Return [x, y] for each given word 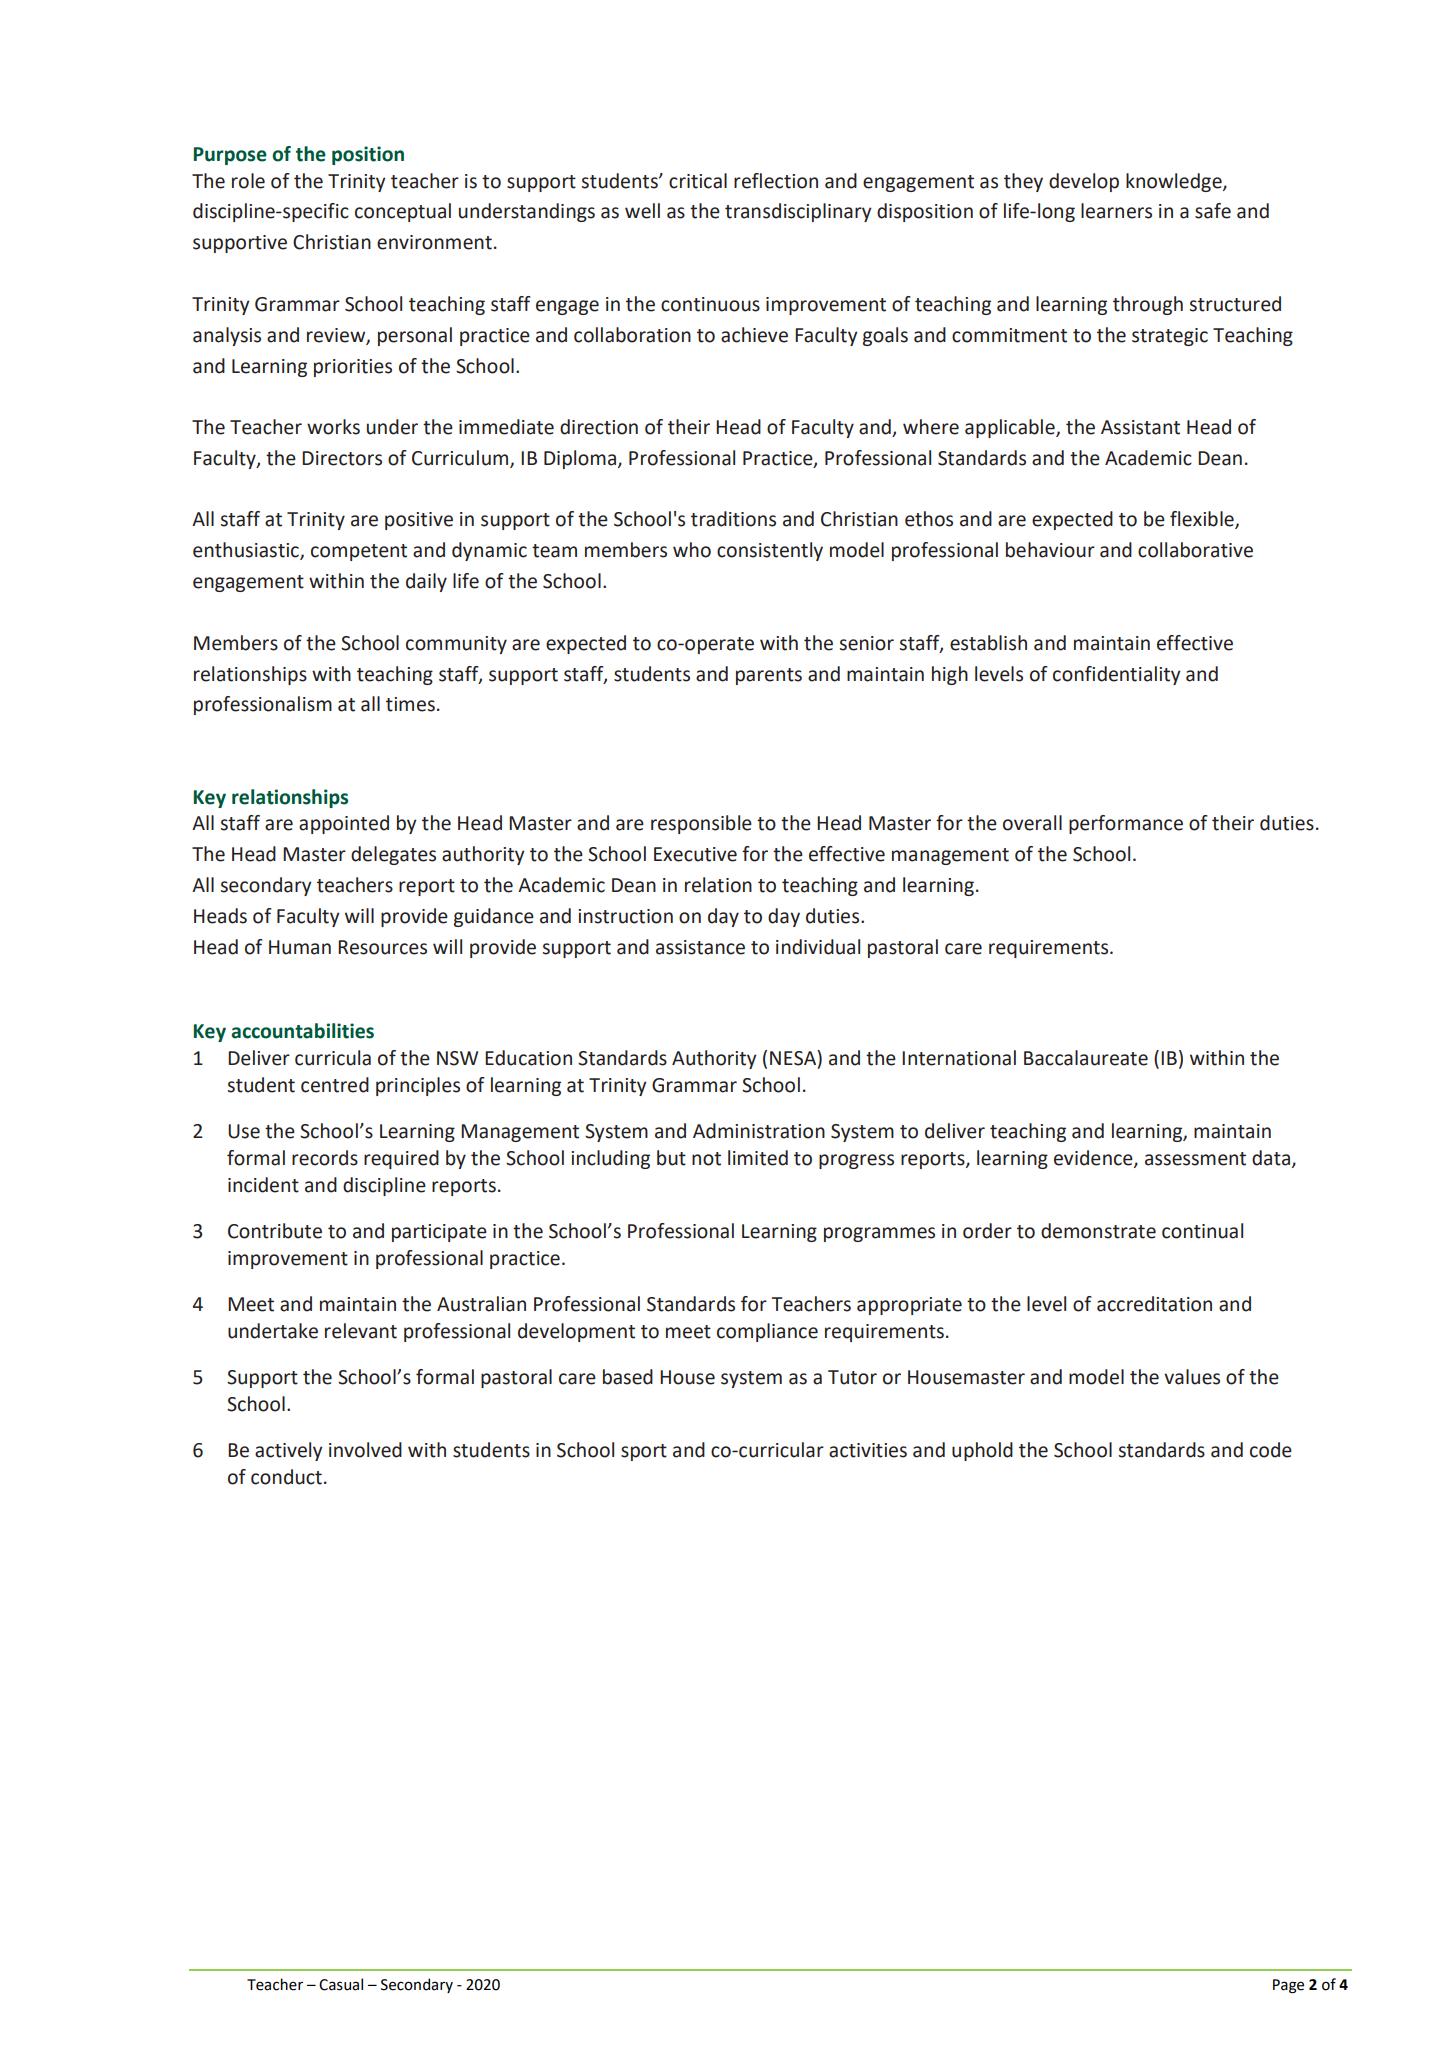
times [410, 704]
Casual [341, 1984]
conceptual [403, 212]
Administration [759, 1131]
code [1271, 1450]
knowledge [1175, 182]
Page [1288, 1986]
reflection [776, 181]
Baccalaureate [1086, 1058]
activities [868, 1450]
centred [335, 1085]
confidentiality [1117, 675]
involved [365, 1450]
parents [769, 676]
